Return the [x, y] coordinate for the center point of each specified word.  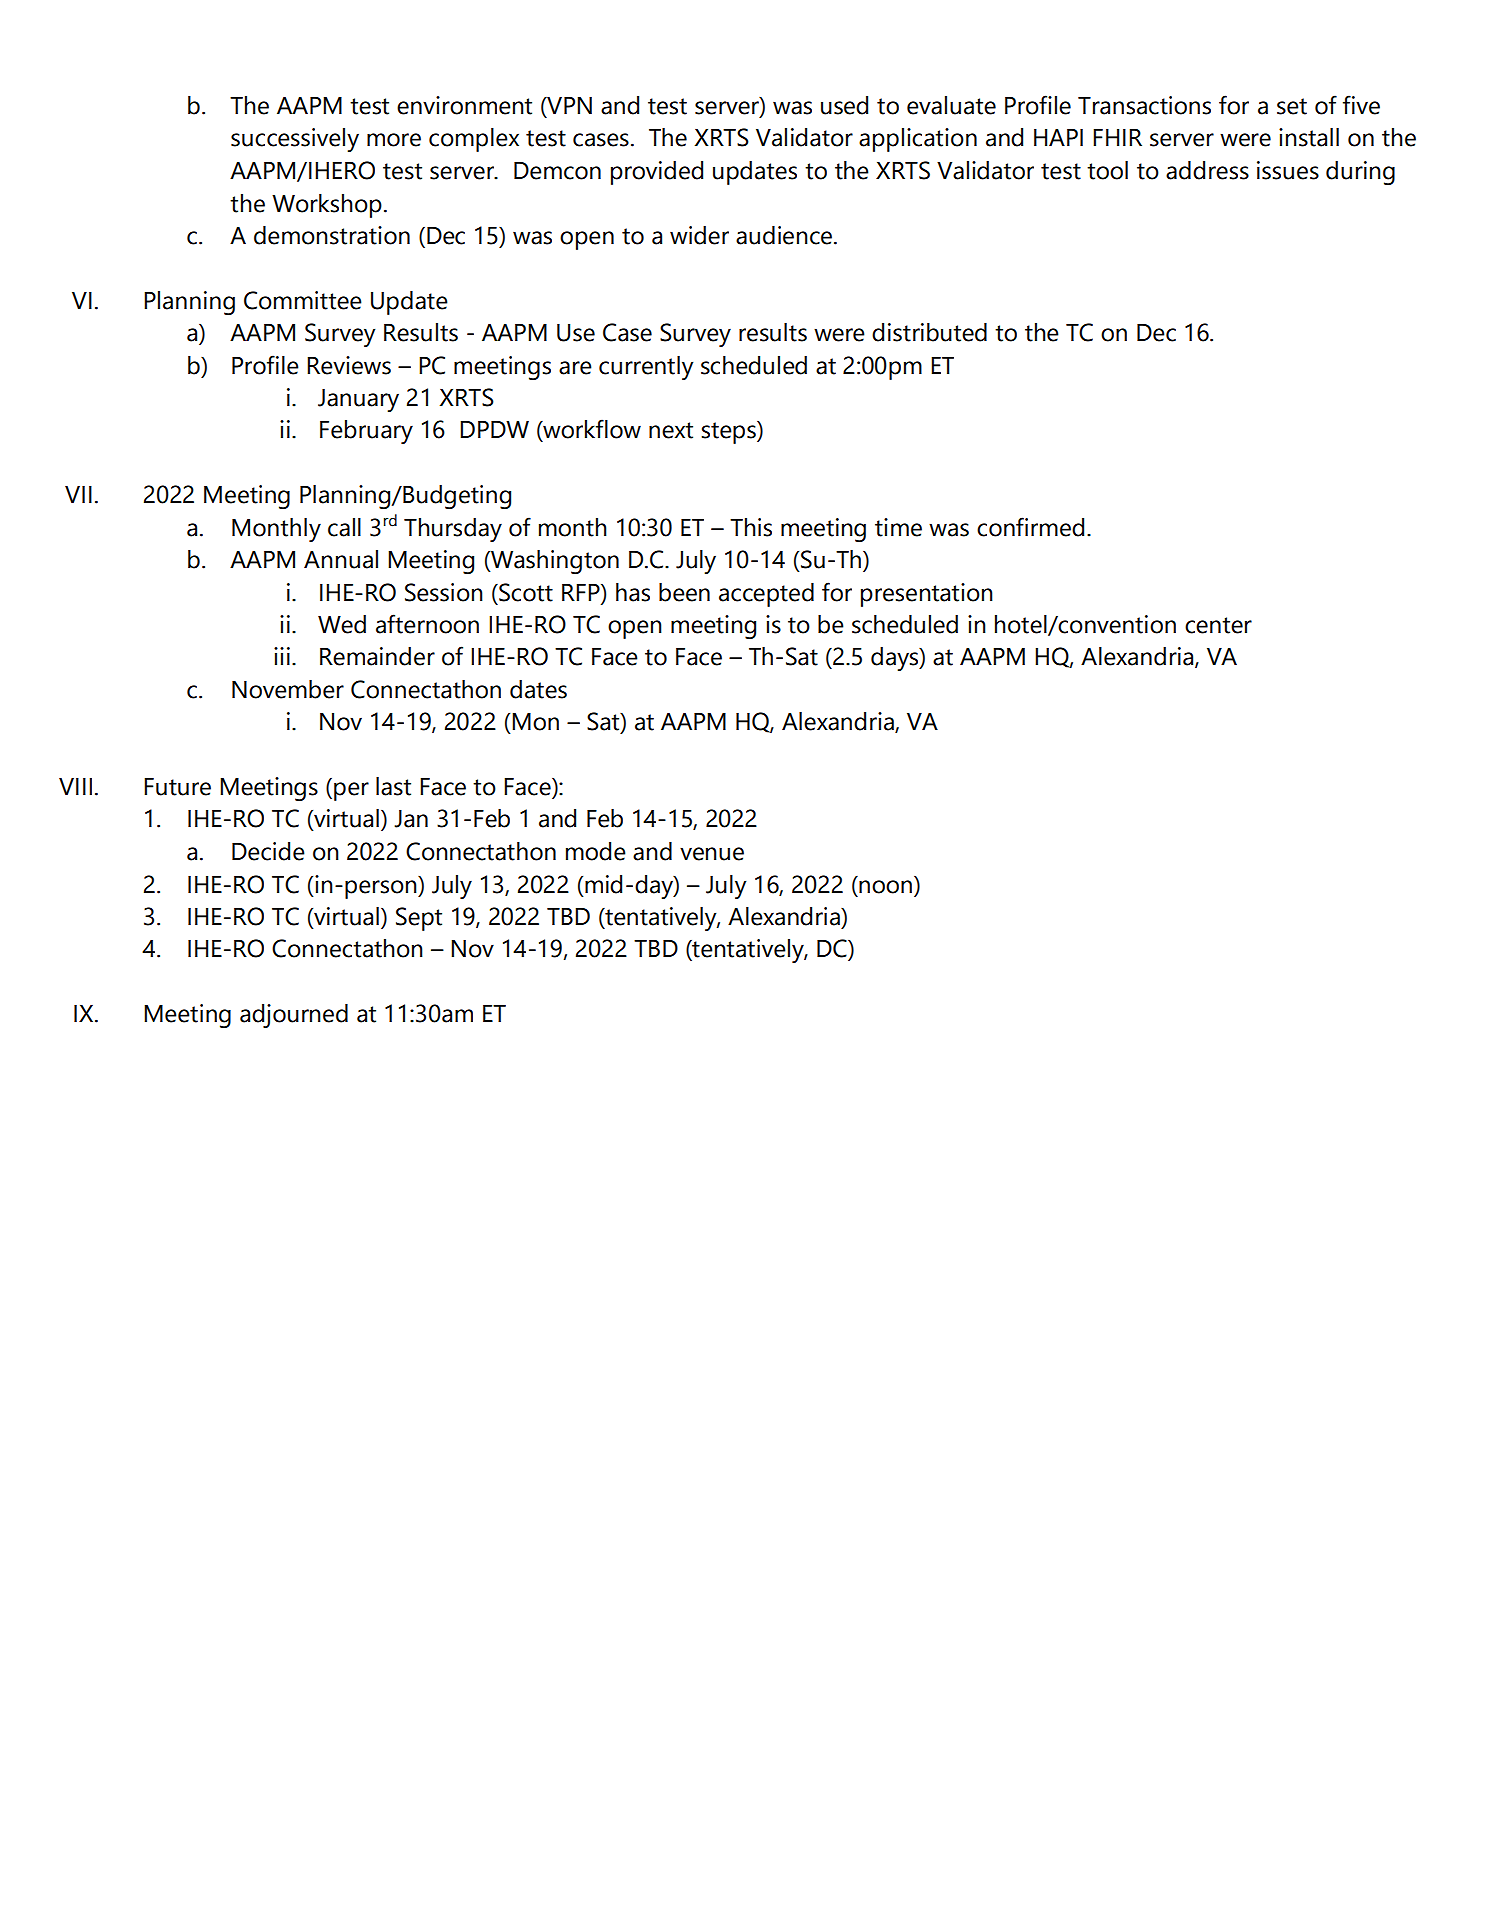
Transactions [1144, 105]
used [844, 105]
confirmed [1030, 527]
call [344, 527]
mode [596, 851]
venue [712, 854]
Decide [268, 851]
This [751, 527]
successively [295, 140]
